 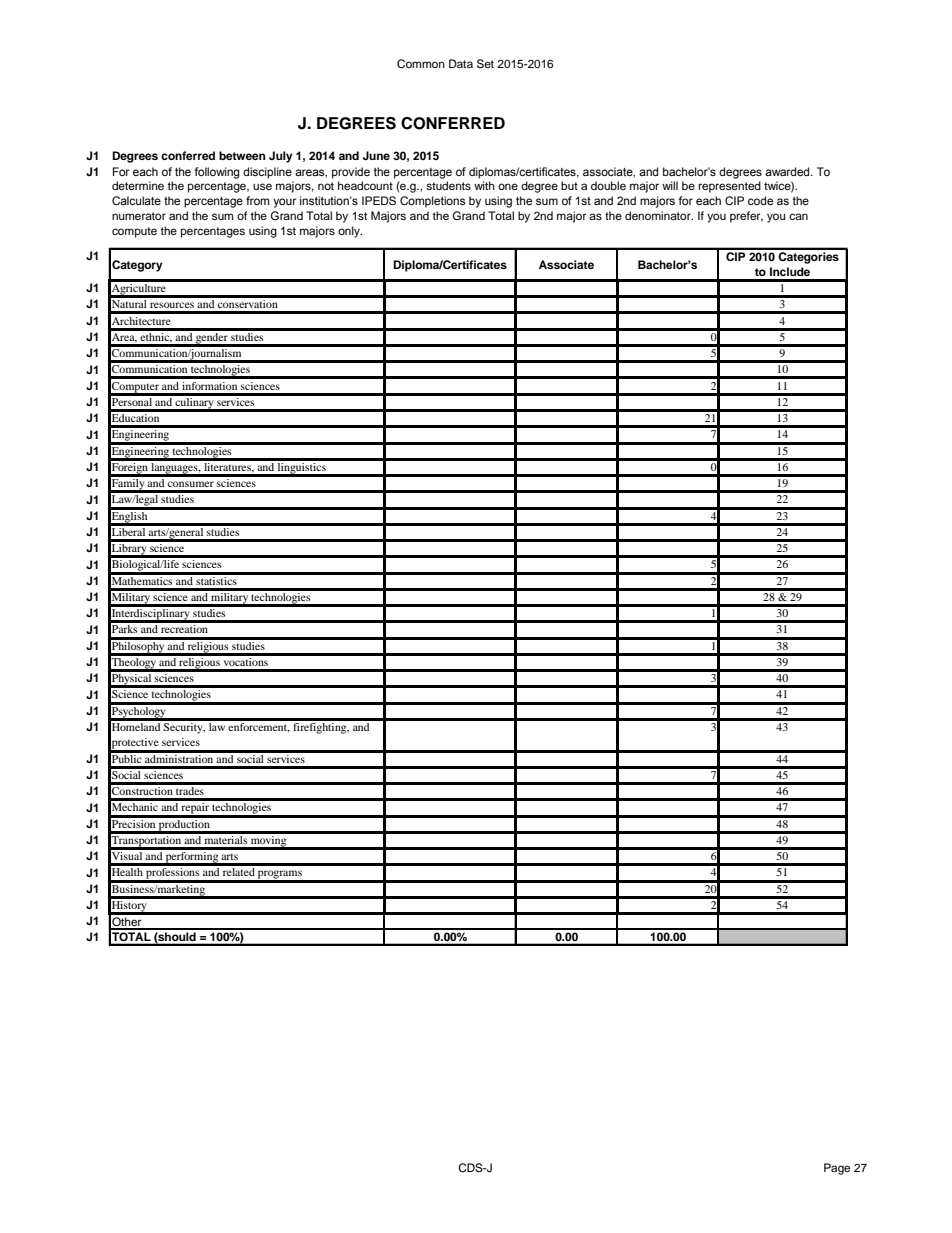 What do you see at coordinates (485, 64) in the screenshot?
I see `Set` at bounding box center [485, 64].
